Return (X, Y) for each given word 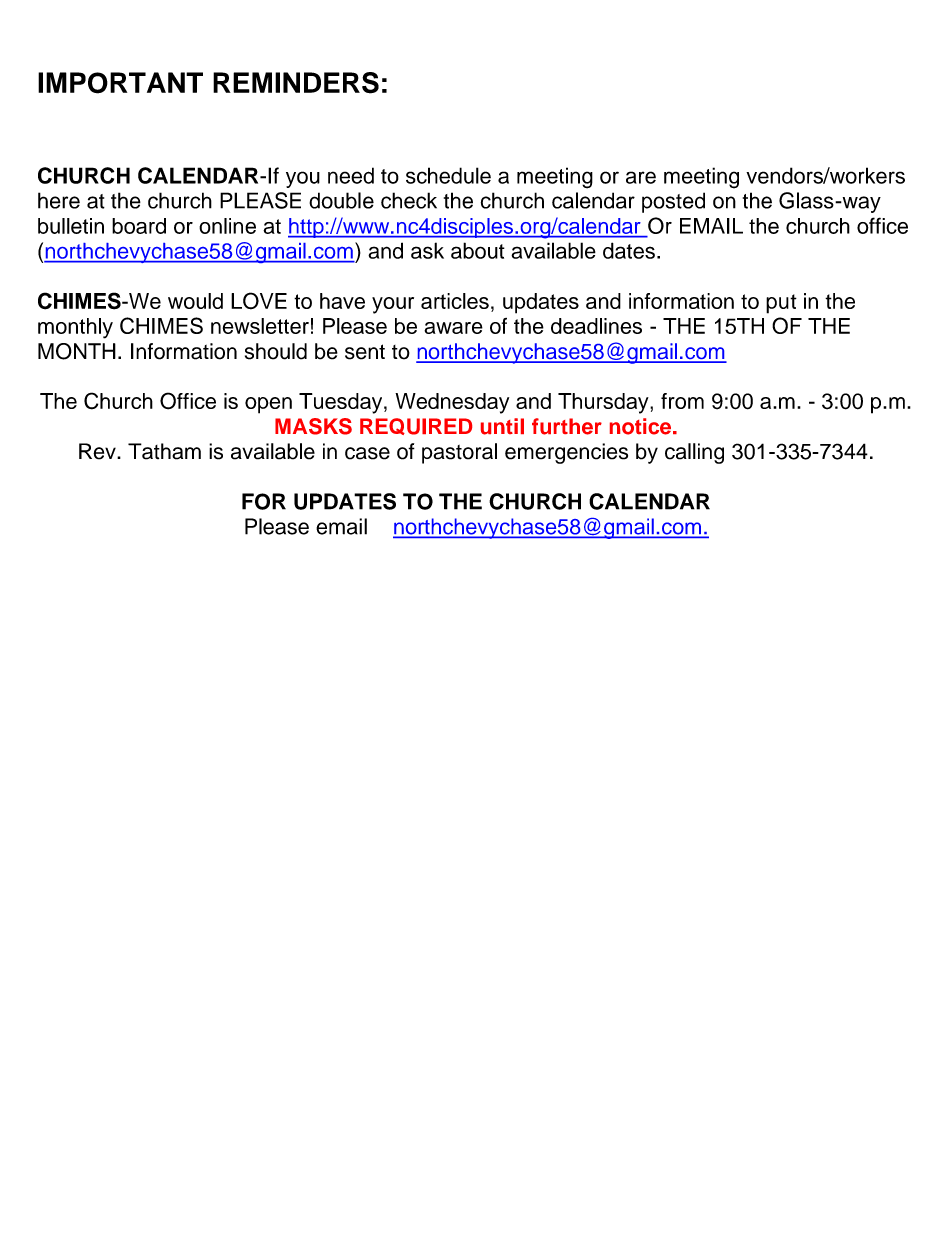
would (195, 301)
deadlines (596, 326)
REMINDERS (296, 83)
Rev (98, 451)
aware (453, 328)
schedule (448, 175)
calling (694, 453)
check (409, 200)
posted (673, 202)
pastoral (459, 453)
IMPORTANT (120, 83)
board (139, 226)
